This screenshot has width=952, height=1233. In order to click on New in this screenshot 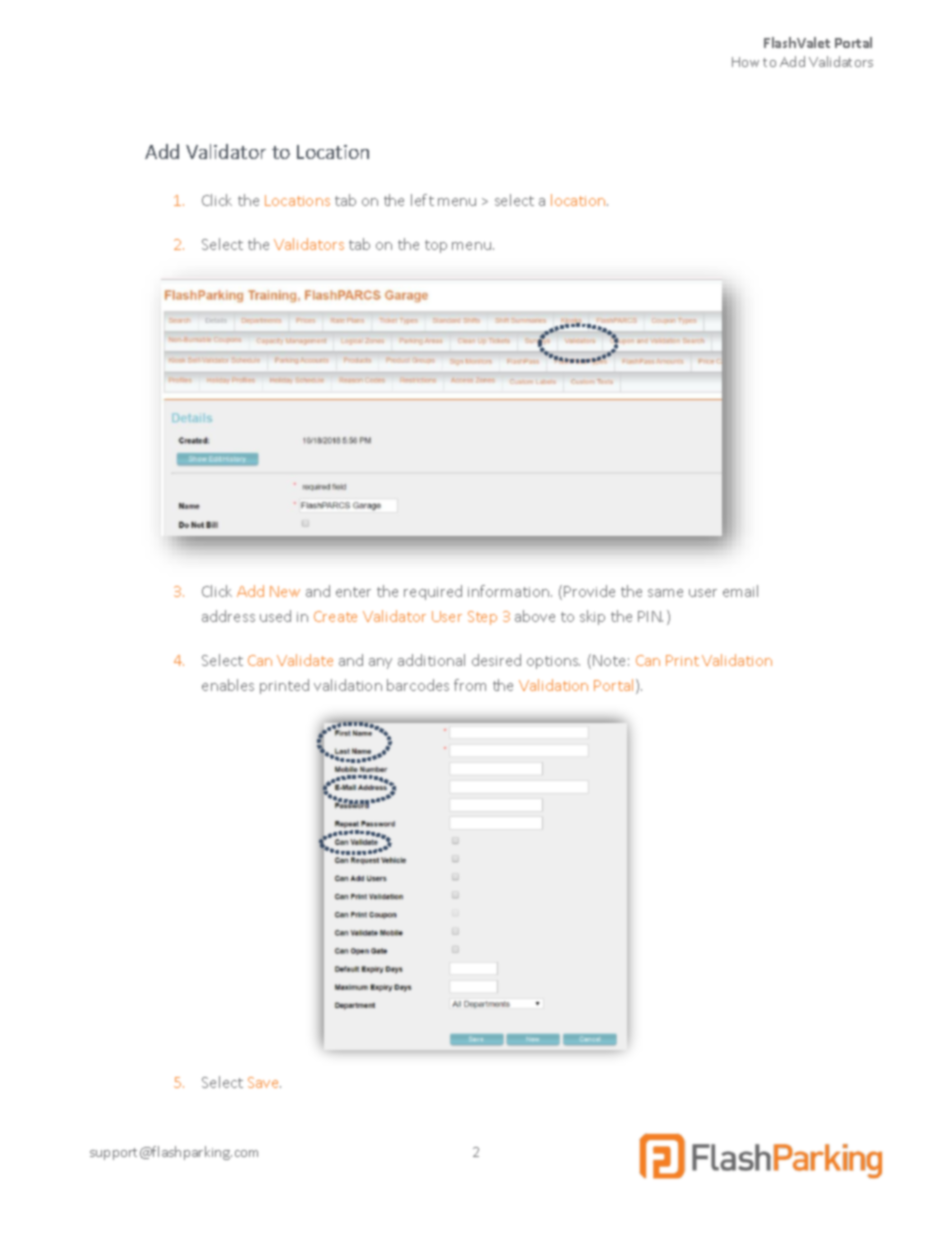, I will do `click(285, 591)`.
